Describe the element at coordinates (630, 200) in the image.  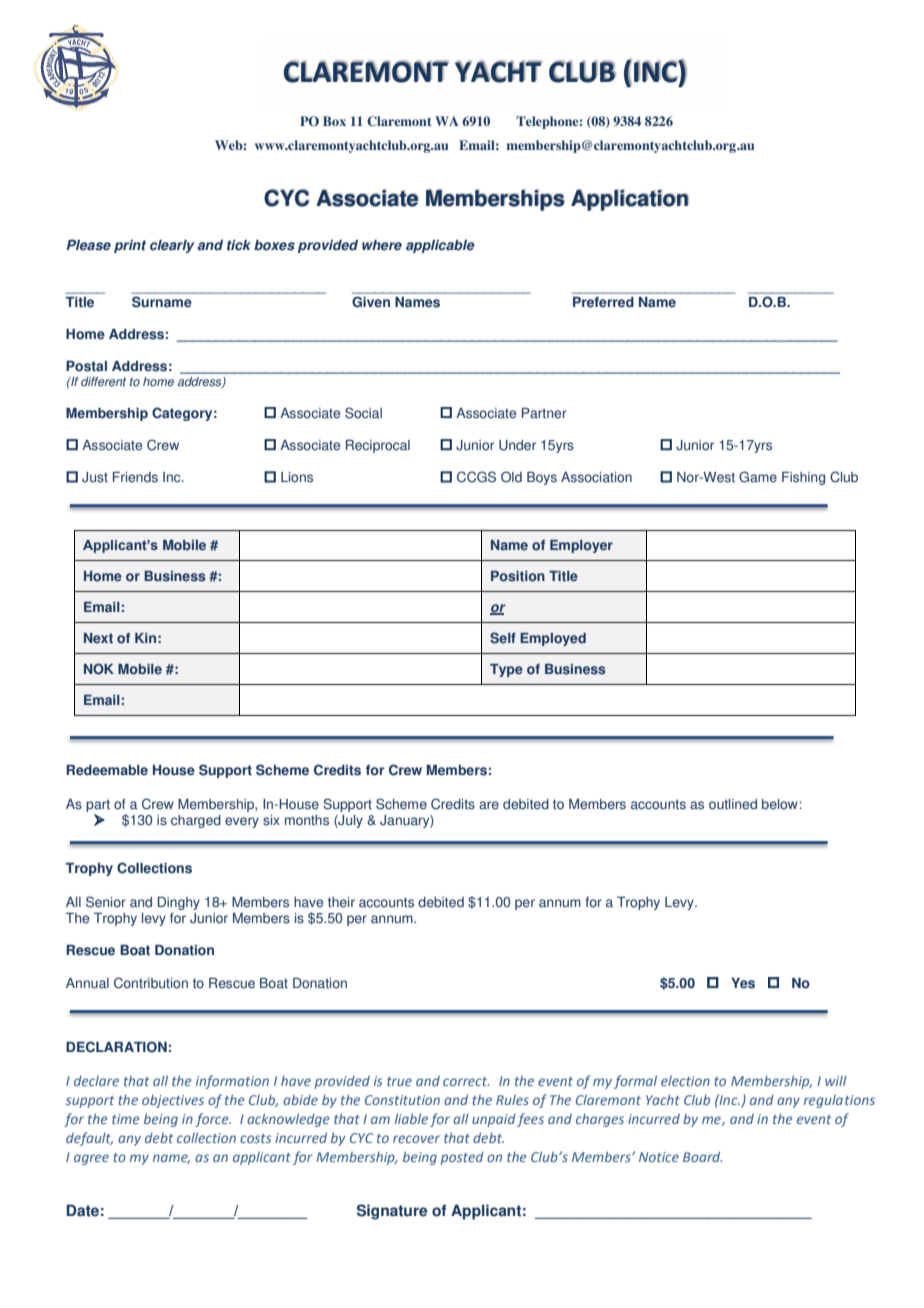
I see `Application` at that location.
